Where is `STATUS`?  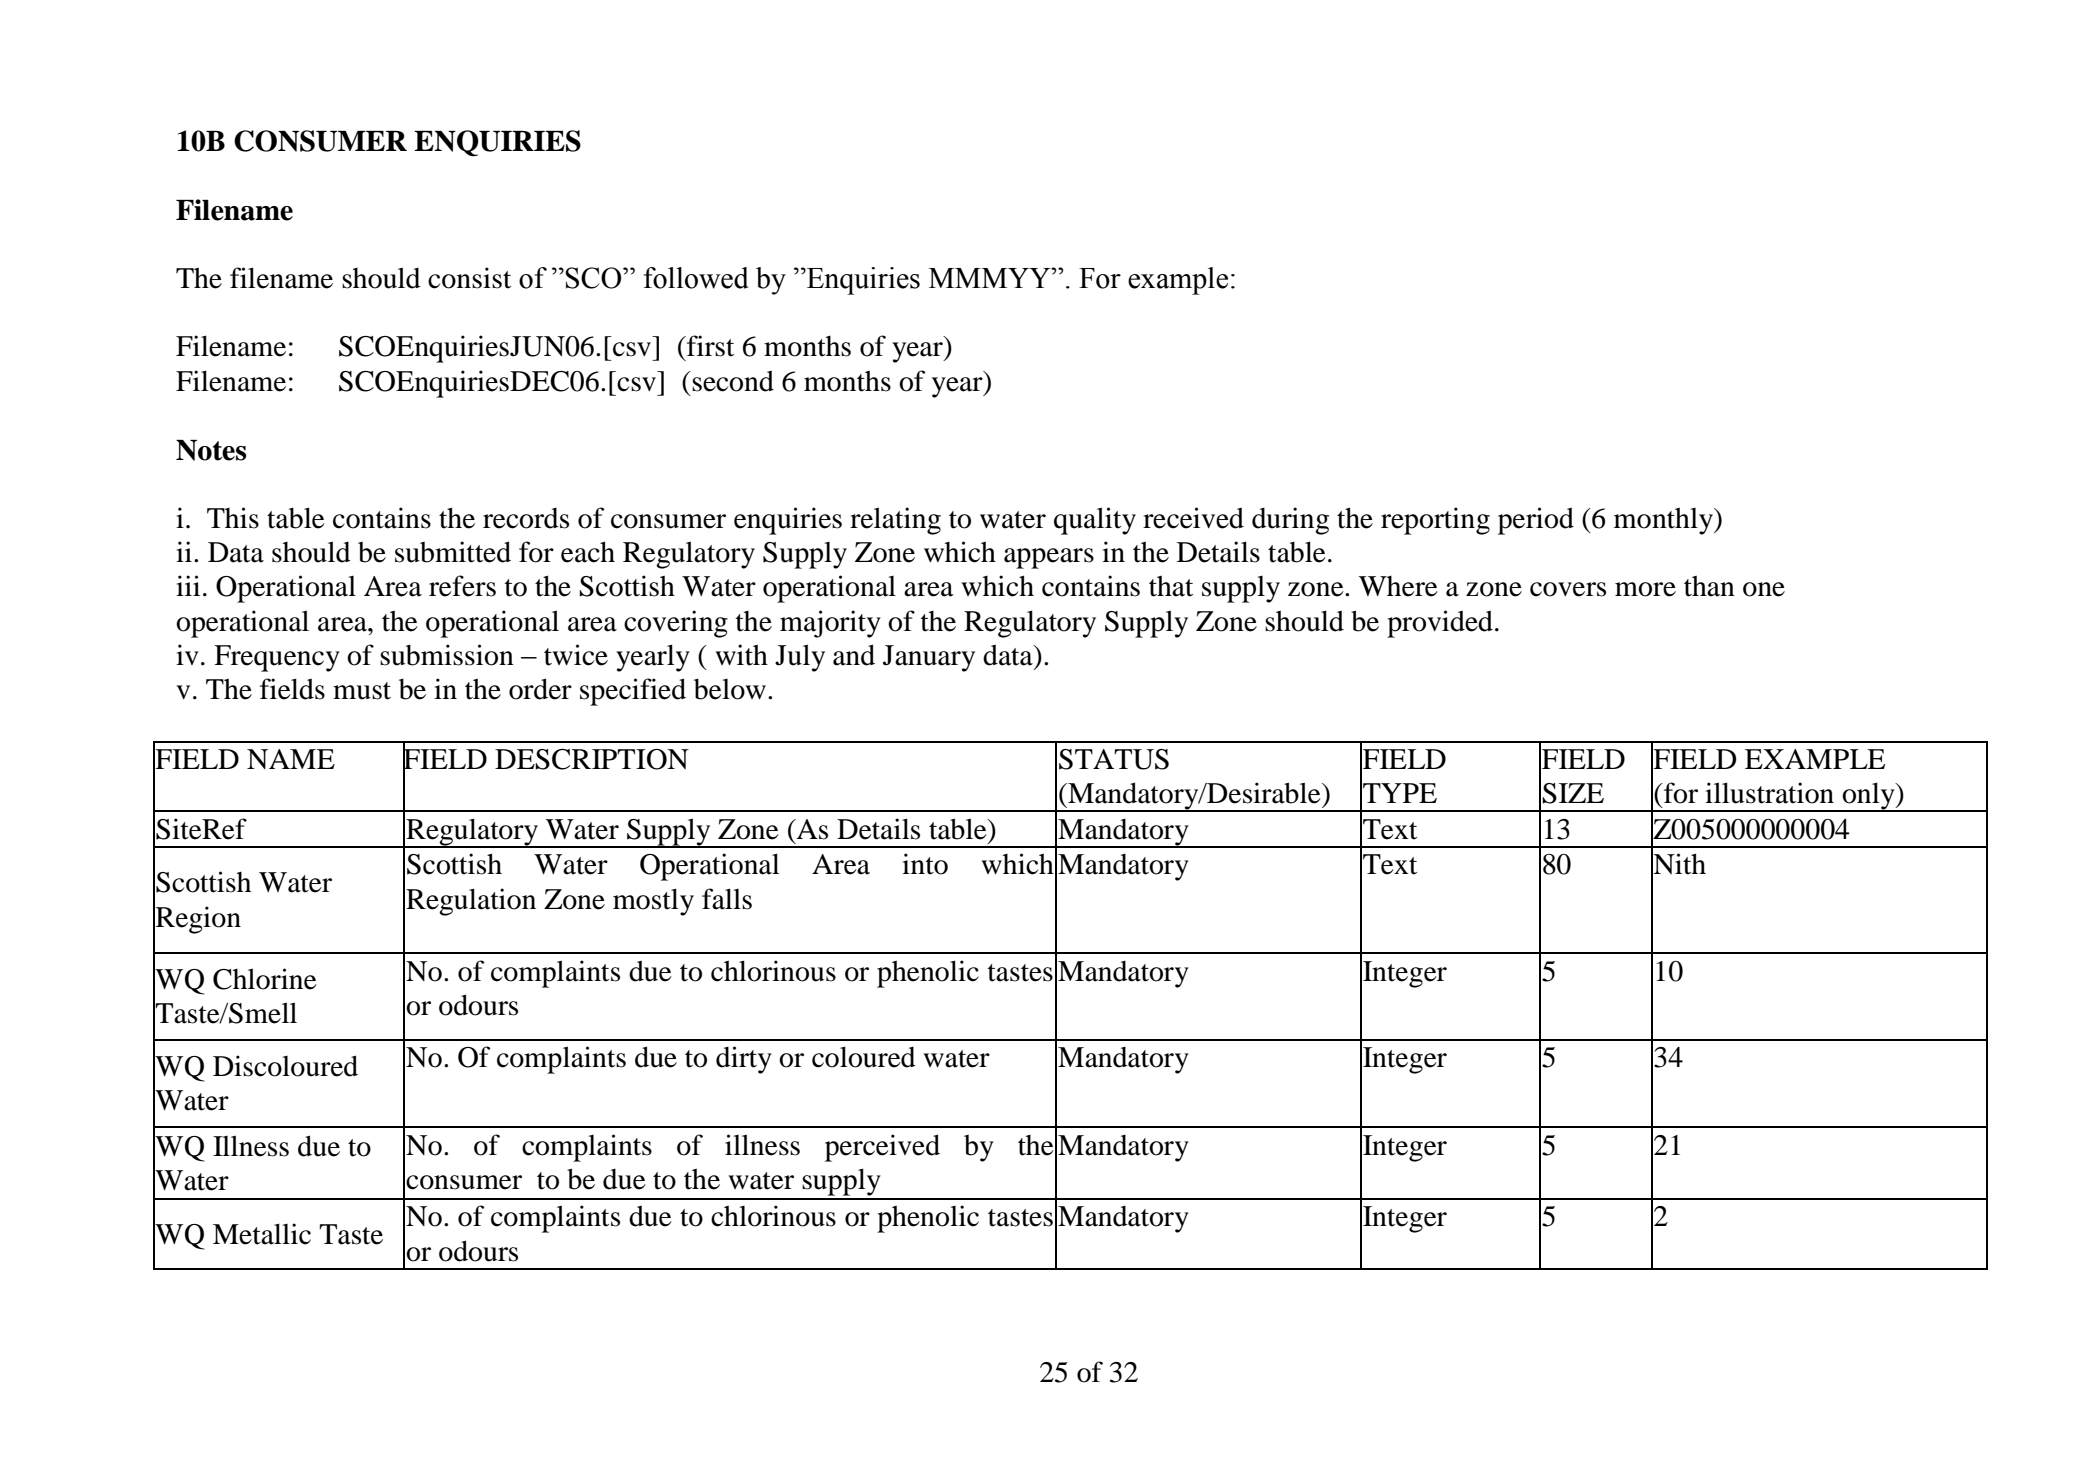
STATUS is located at coordinates (1114, 759).
